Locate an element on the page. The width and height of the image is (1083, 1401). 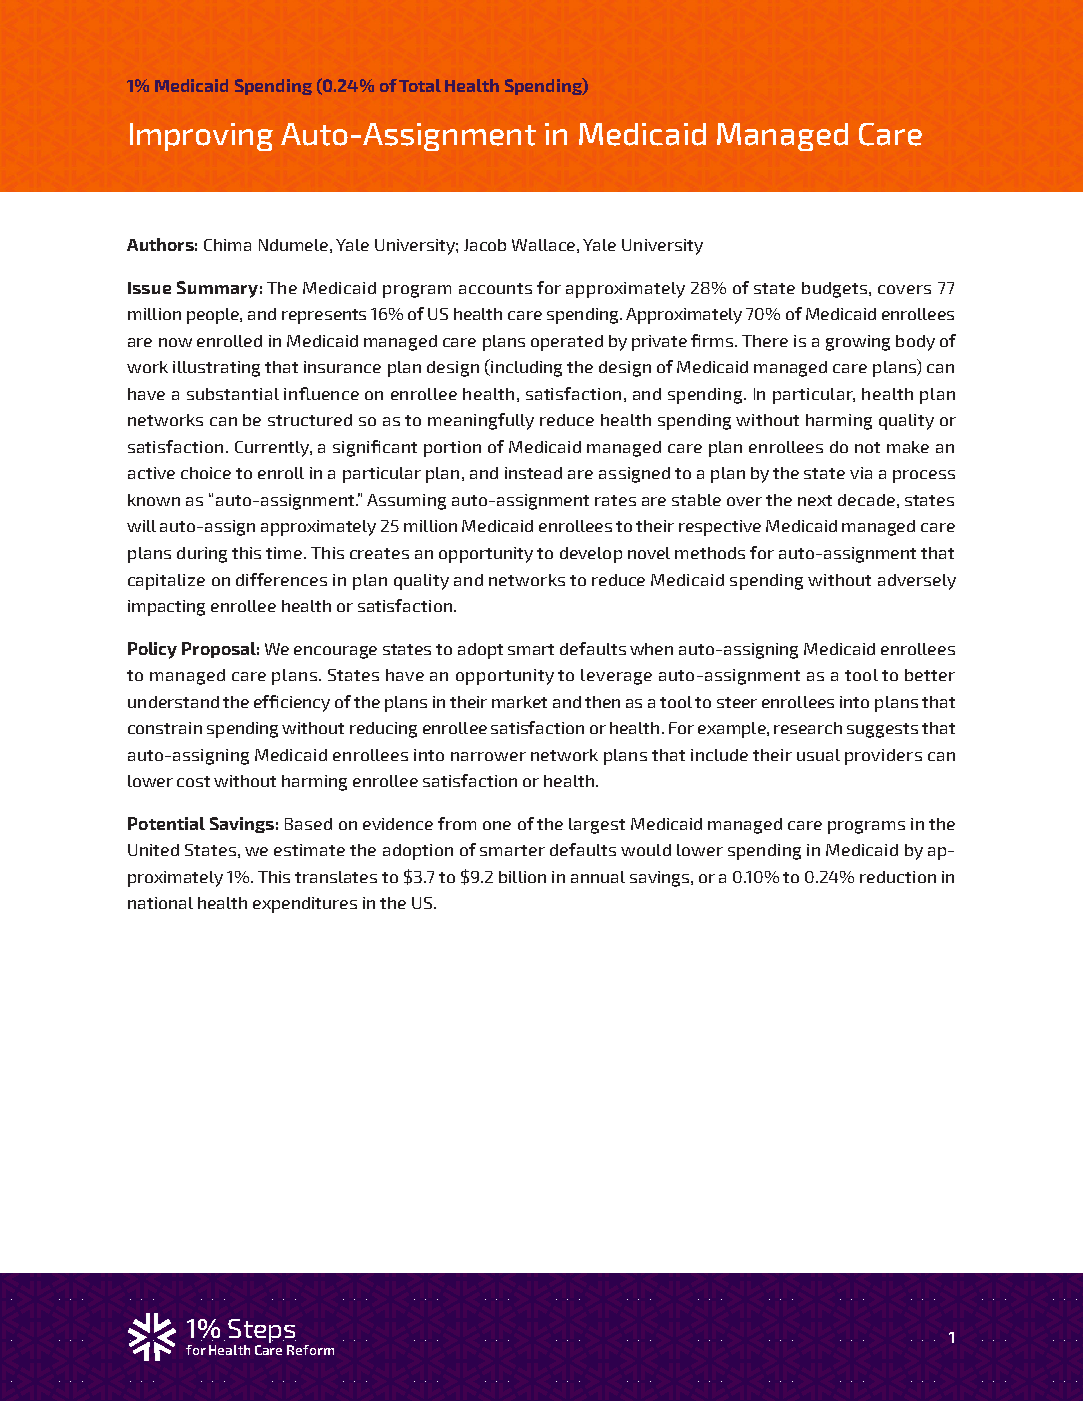
expenditures is located at coordinates (305, 905).
